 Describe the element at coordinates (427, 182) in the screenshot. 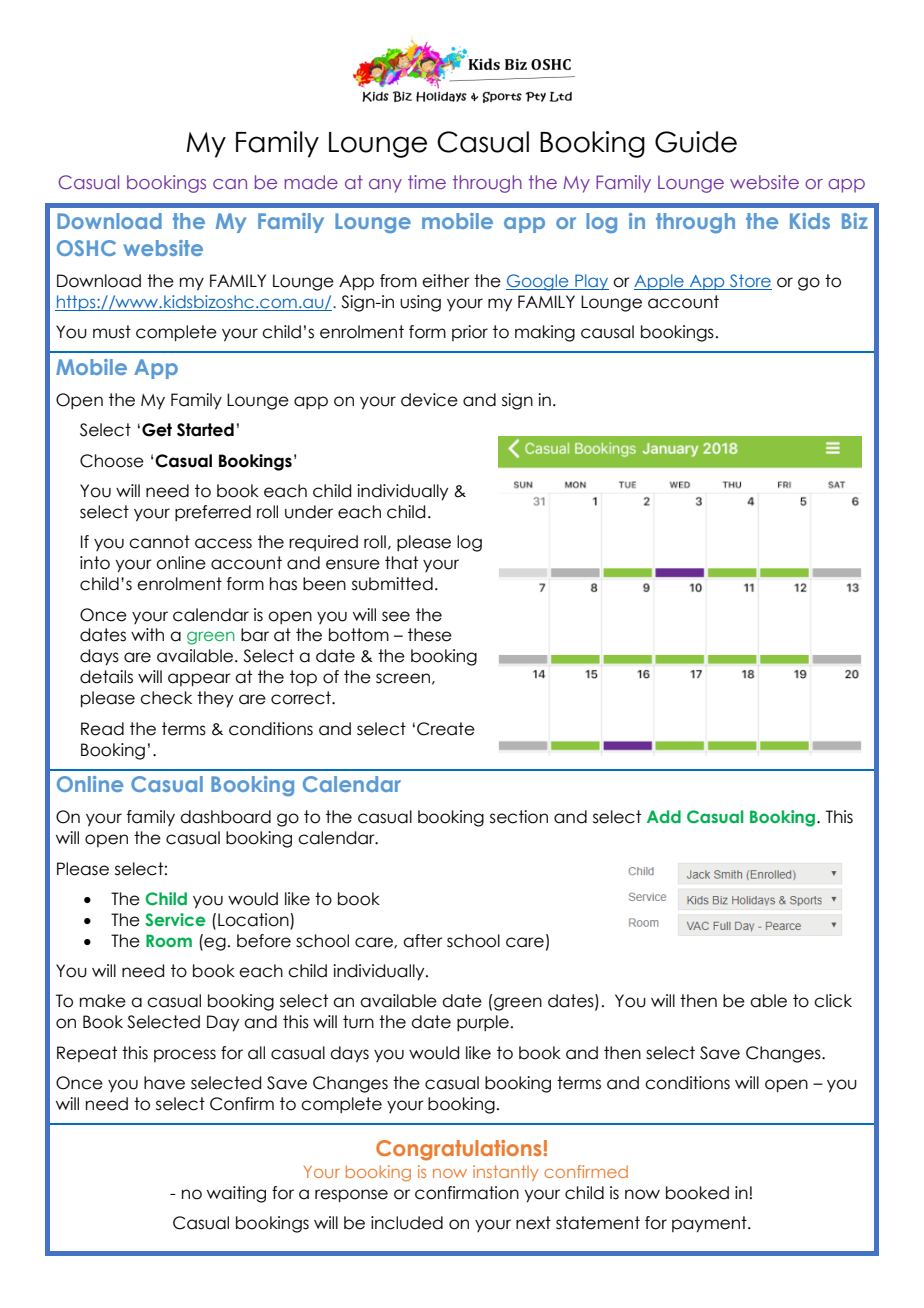

I see `time` at that location.
